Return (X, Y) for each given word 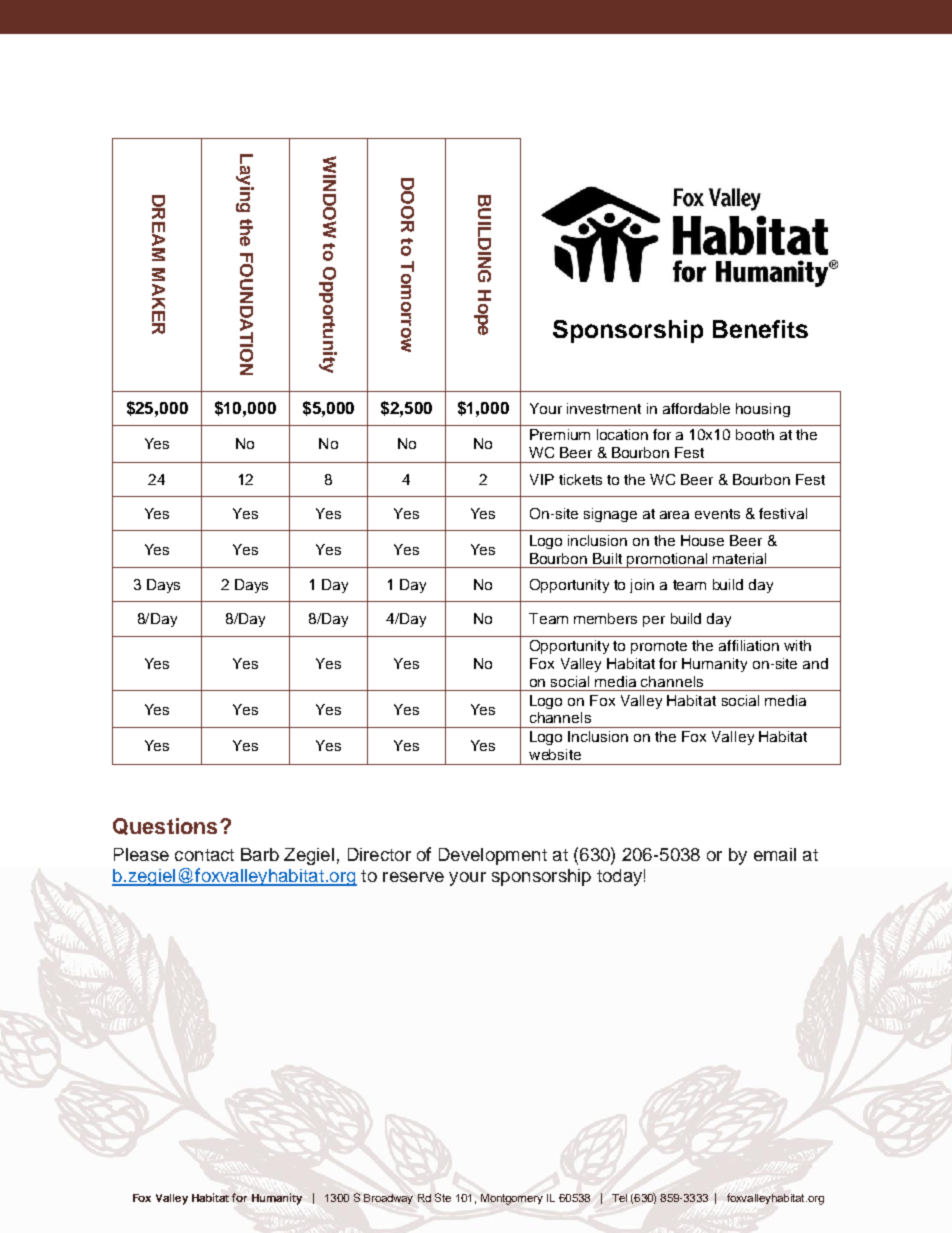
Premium (560, 434)
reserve (413, 877)
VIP (542, 479)
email (775, 854)
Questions (165, 826)
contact (204, 855)
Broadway (388, 1199)
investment (604, 408)
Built (607, 558)
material (739, 558)
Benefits (760, 329)
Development (493, 856)
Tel (619, 1198)
